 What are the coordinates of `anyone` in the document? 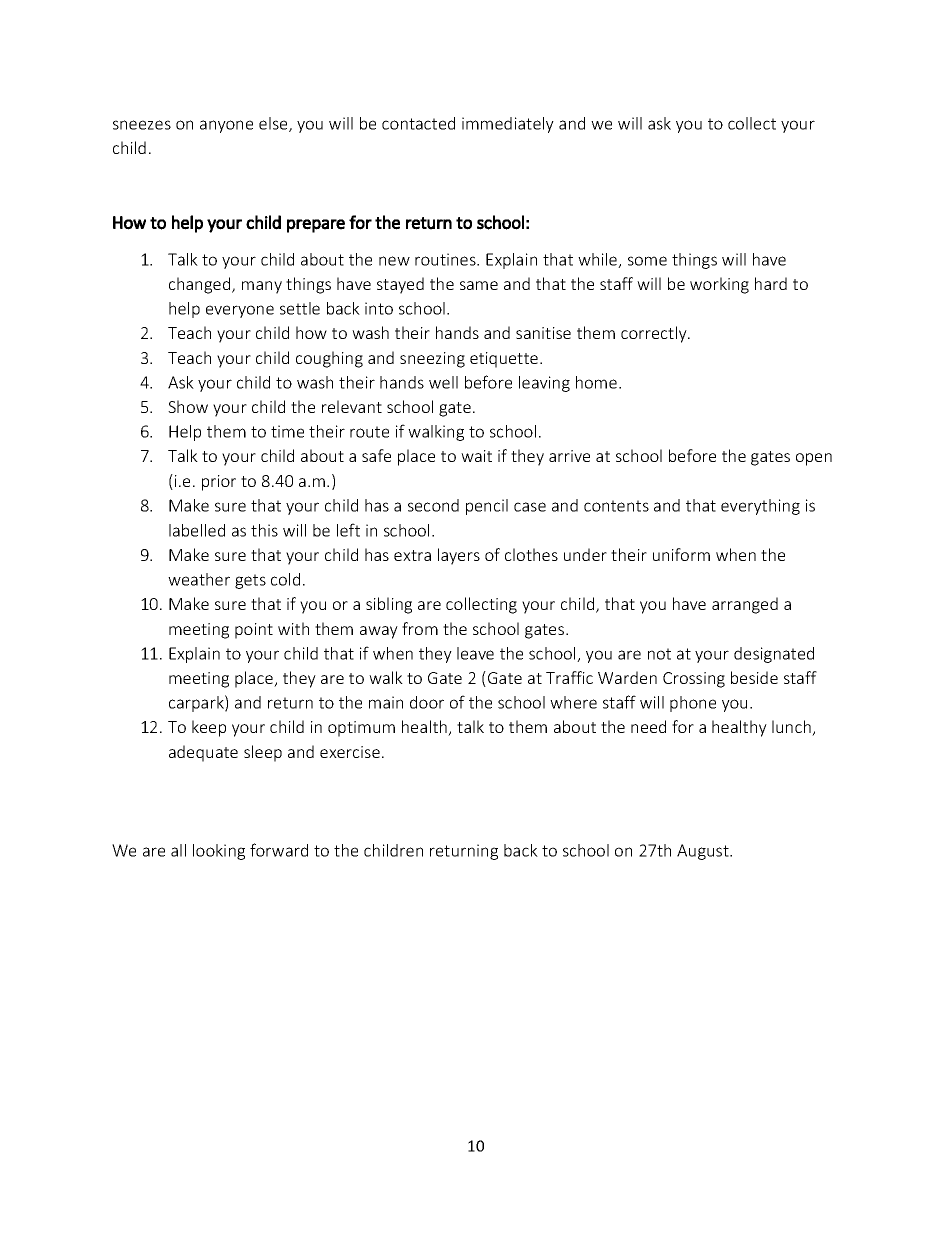 It's located at (226, 126).
